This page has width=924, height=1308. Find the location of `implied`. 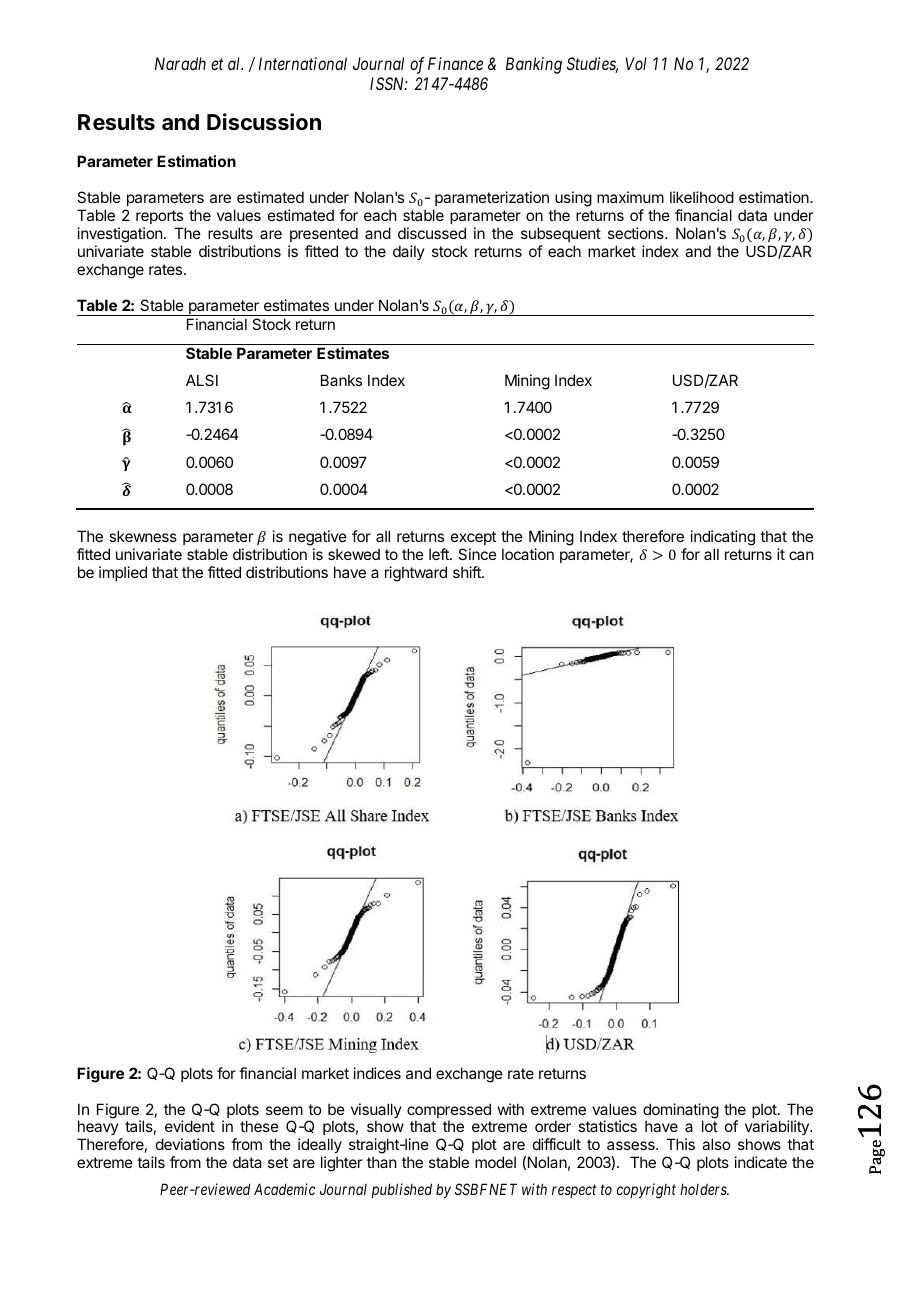

implied is located at coordinates (123, 573).
